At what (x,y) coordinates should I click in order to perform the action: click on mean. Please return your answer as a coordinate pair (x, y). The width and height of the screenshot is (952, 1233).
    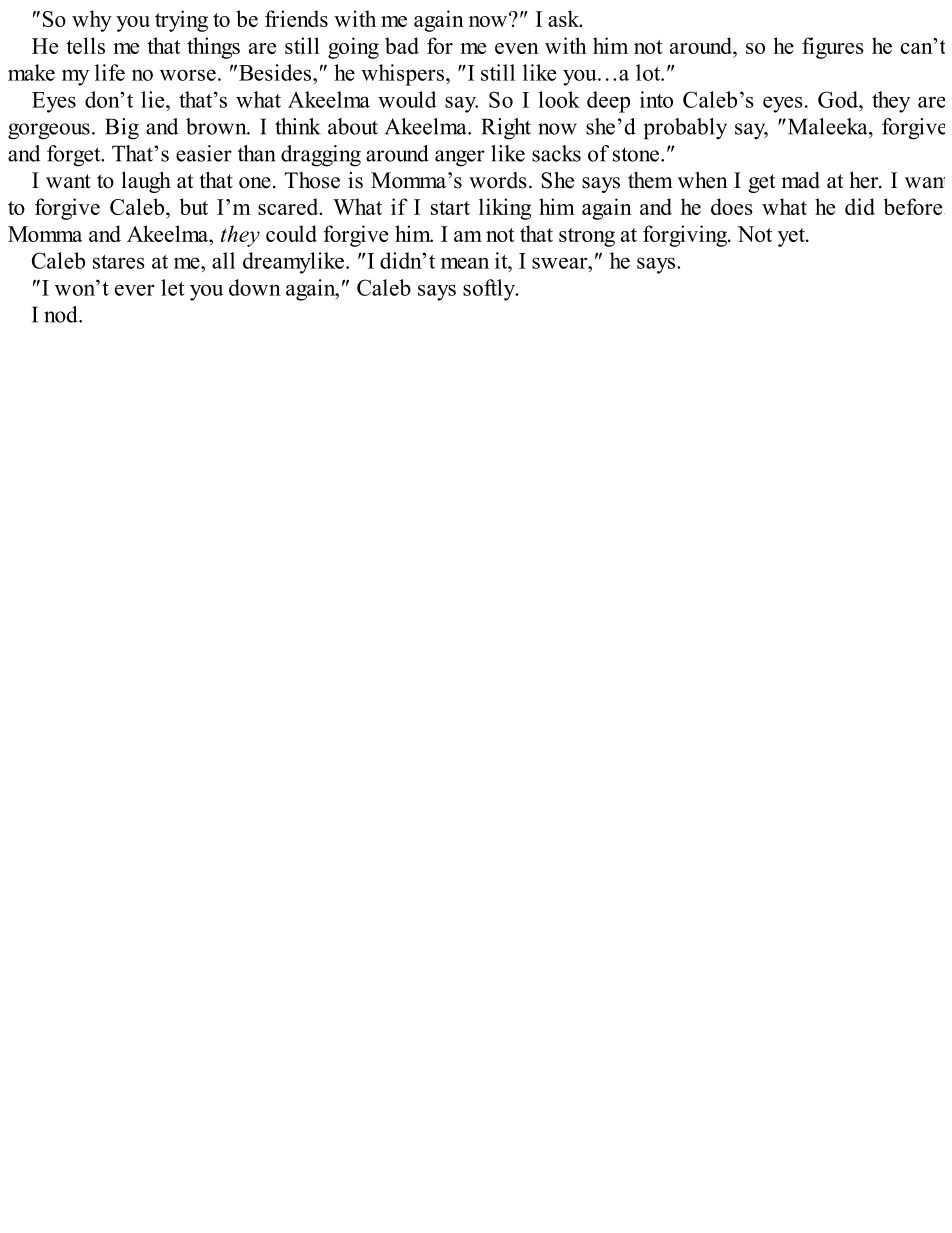
    Looking at the image, I should click on (465, 263).
